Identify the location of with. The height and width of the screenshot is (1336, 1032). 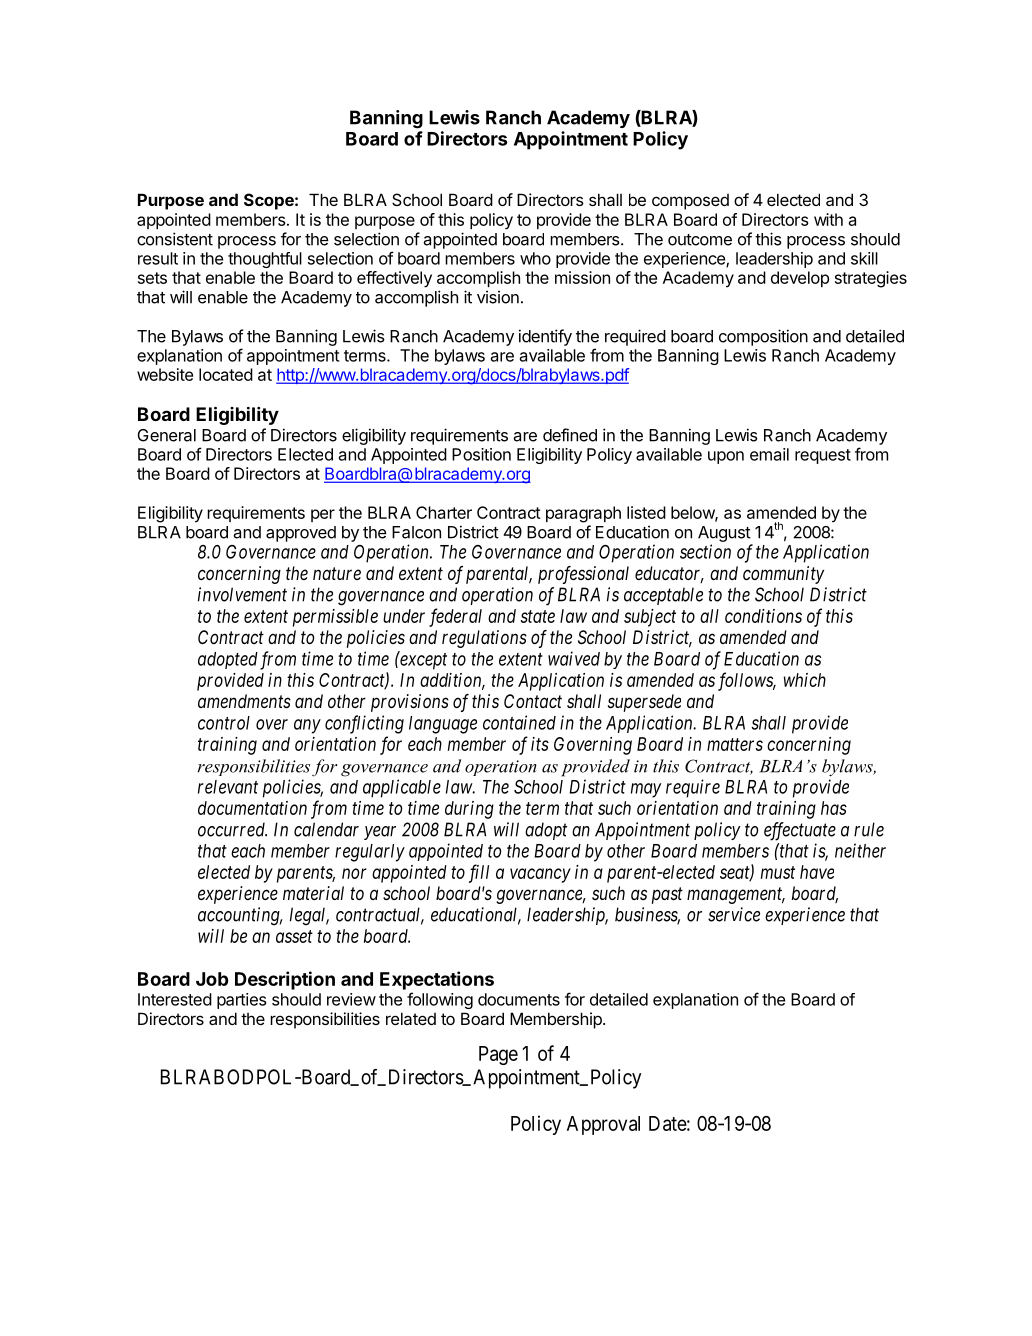
(828, 219).
